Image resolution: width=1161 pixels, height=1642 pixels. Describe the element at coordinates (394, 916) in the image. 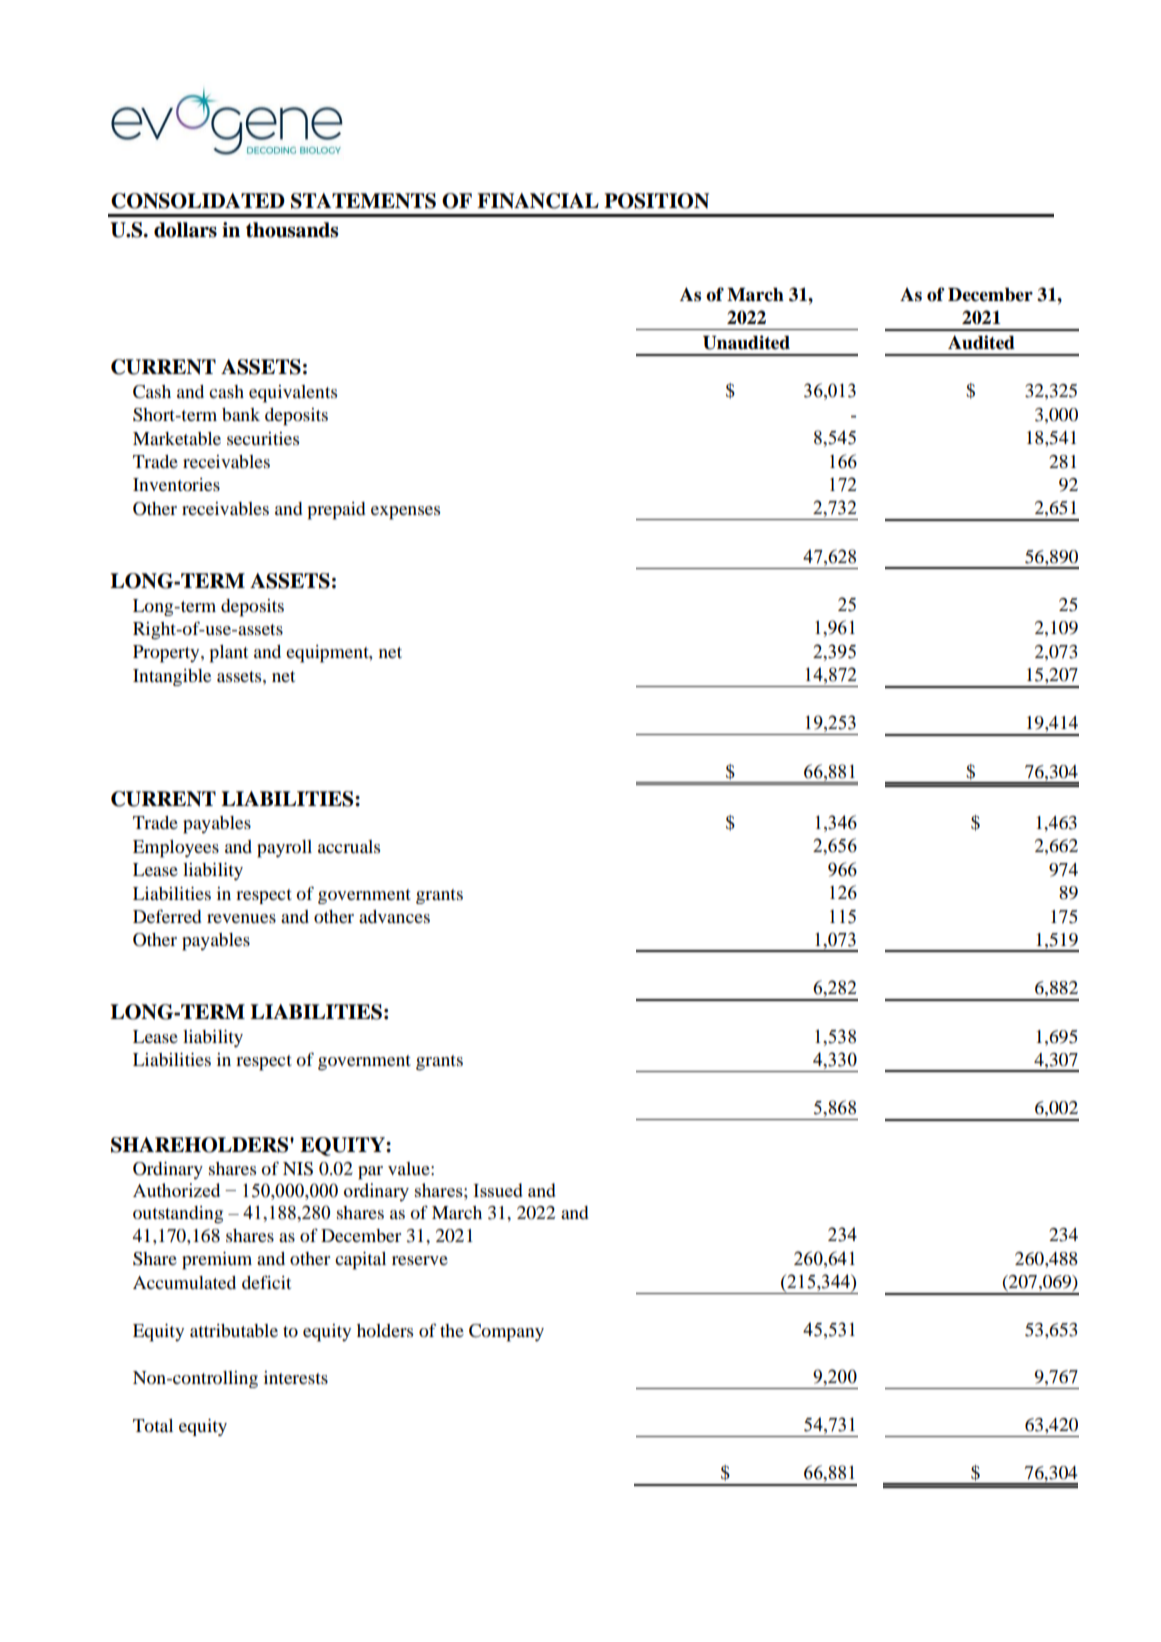

I see `advances` at that location.
